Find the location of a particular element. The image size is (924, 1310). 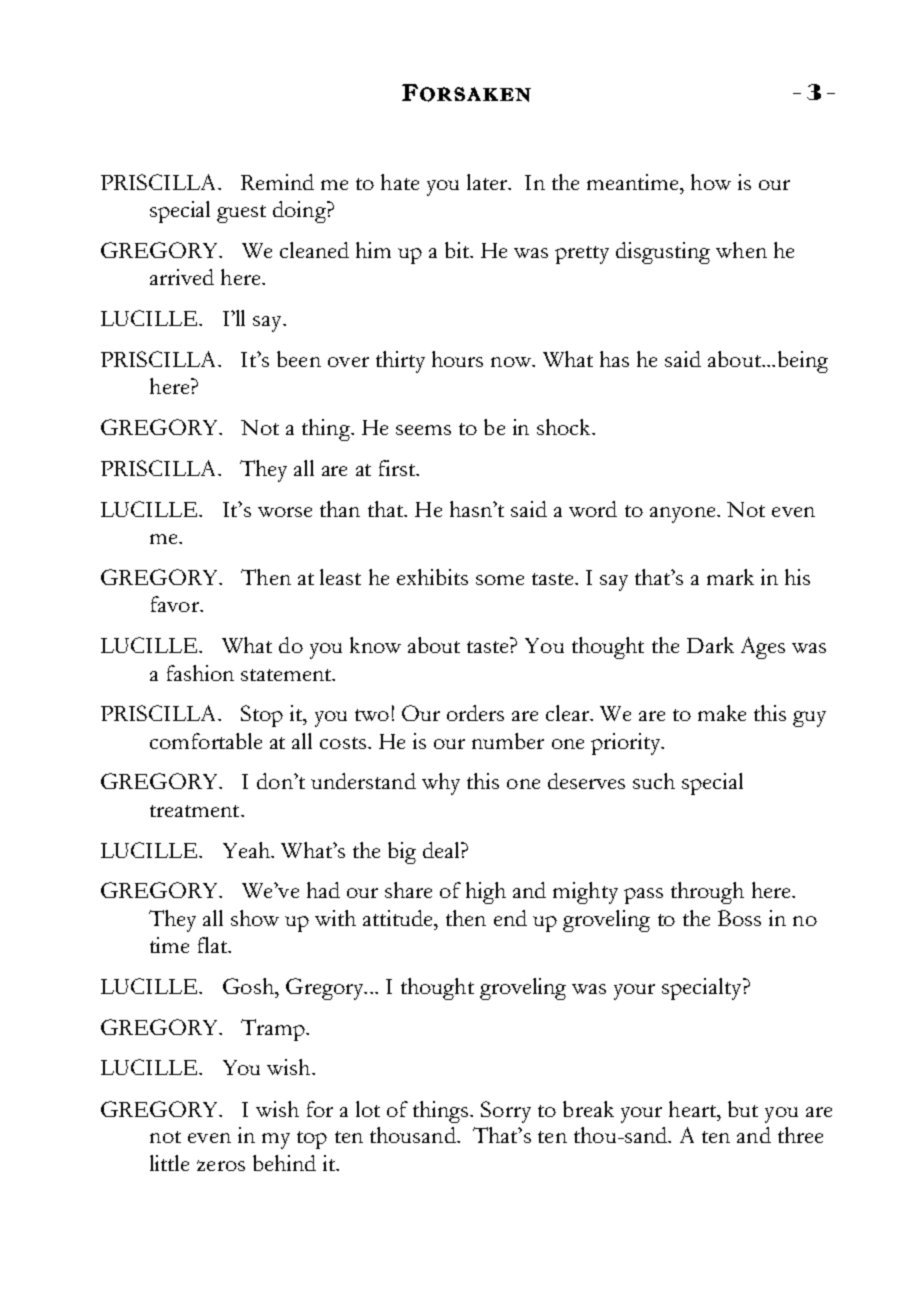

Sorry is located at coordinates (506, 1112).
